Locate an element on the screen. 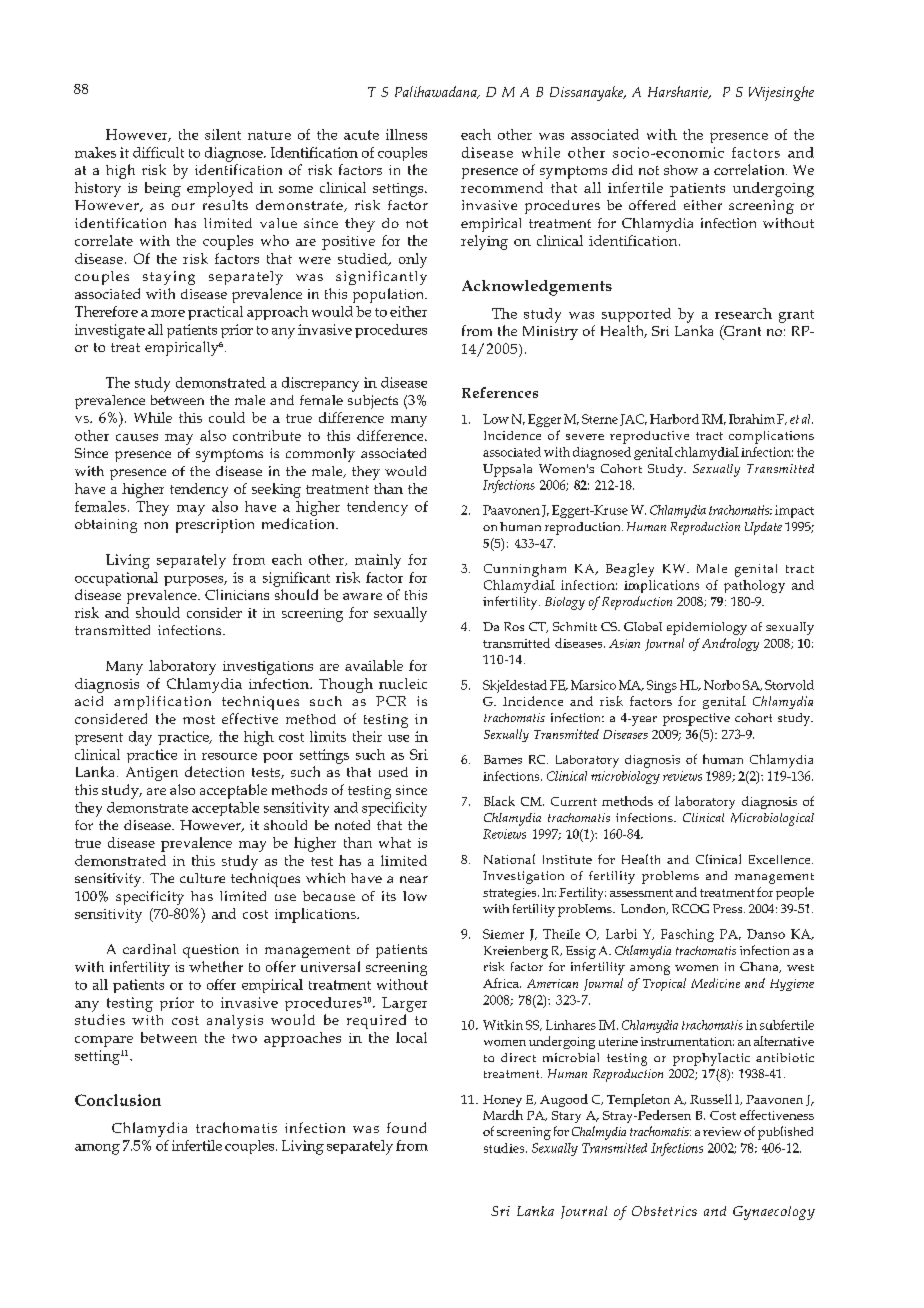 This screenshot has height=1308, width=924. more is located at coordinates (168, 313).
